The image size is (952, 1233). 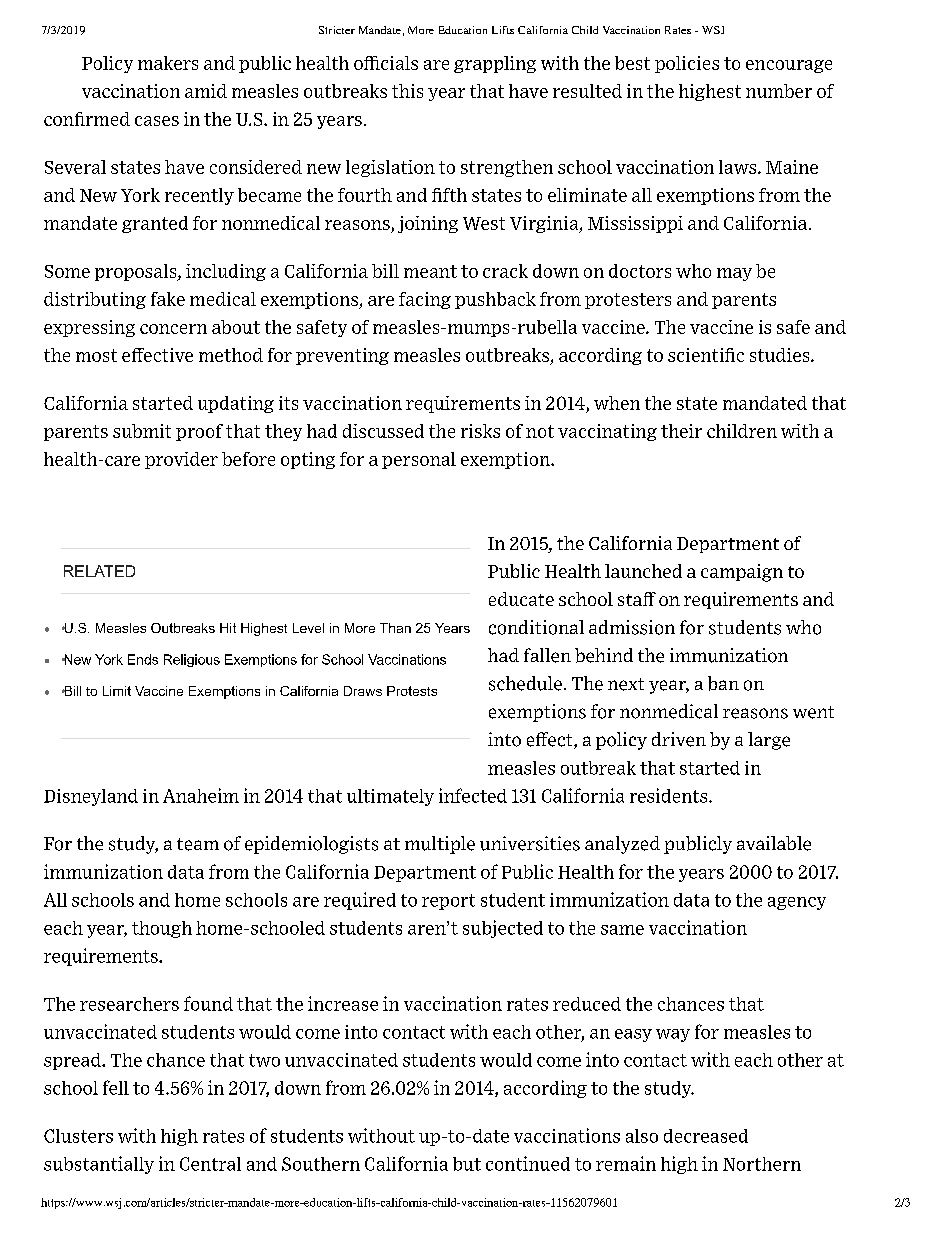 I want to click on available, so click(x=774, y=843).
